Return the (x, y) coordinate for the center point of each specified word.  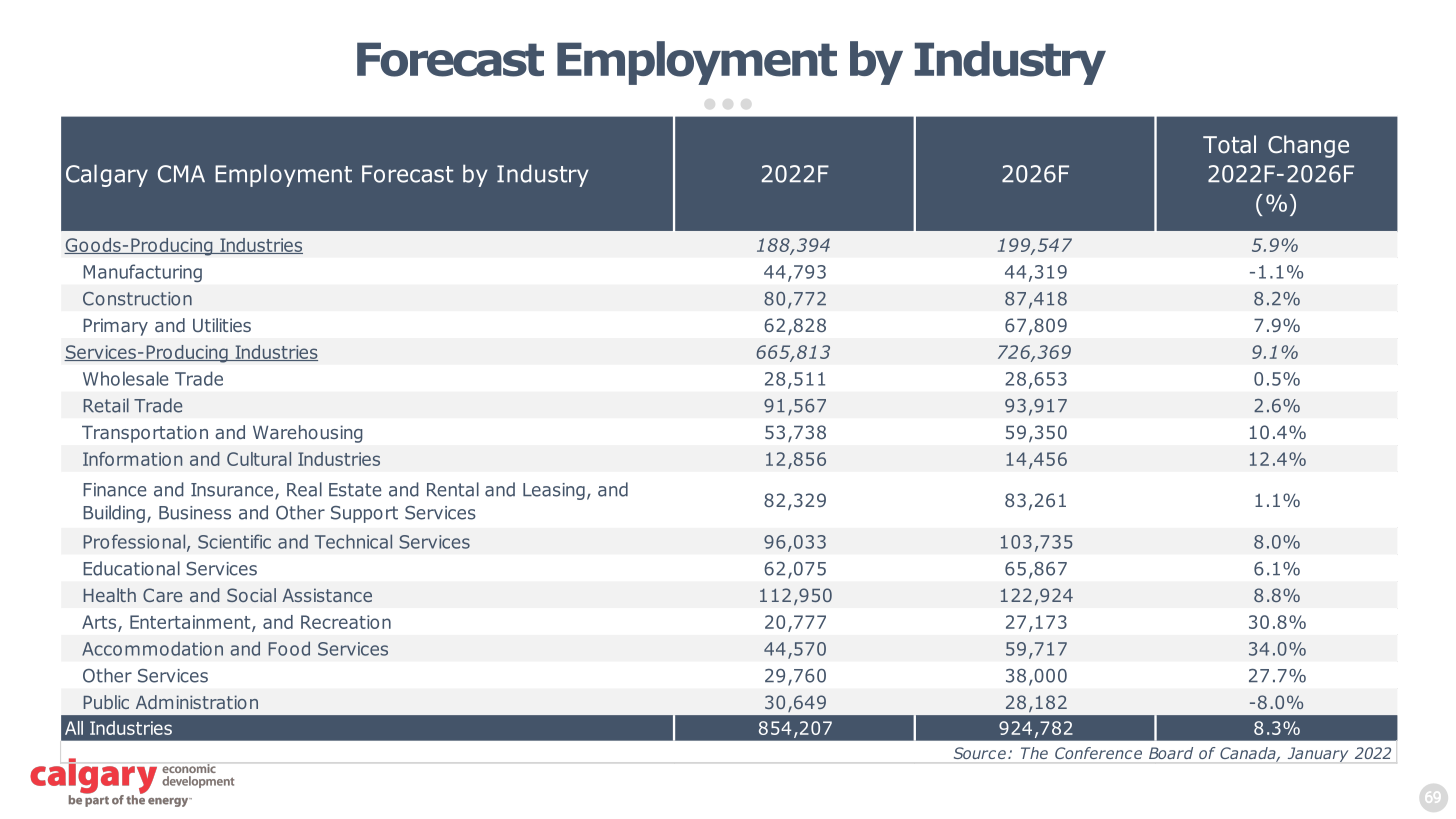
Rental (453, 489)
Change (1308, 146)
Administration (197, 702)
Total (1229, 144)
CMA (181, 174)
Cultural (259, 459)
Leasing (554, 491)
